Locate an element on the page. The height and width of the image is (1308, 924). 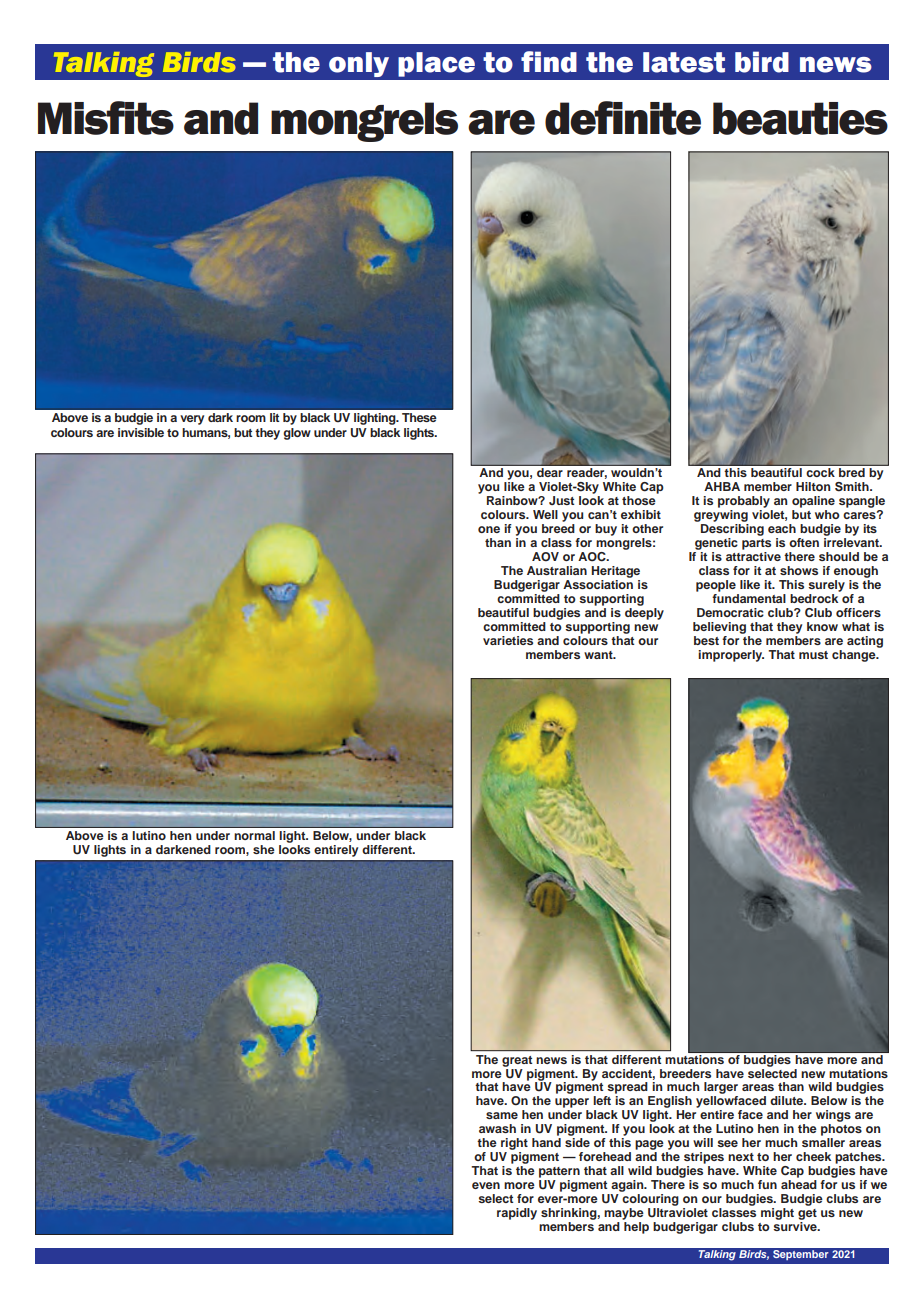
place is located at coordinates (436, 64).
